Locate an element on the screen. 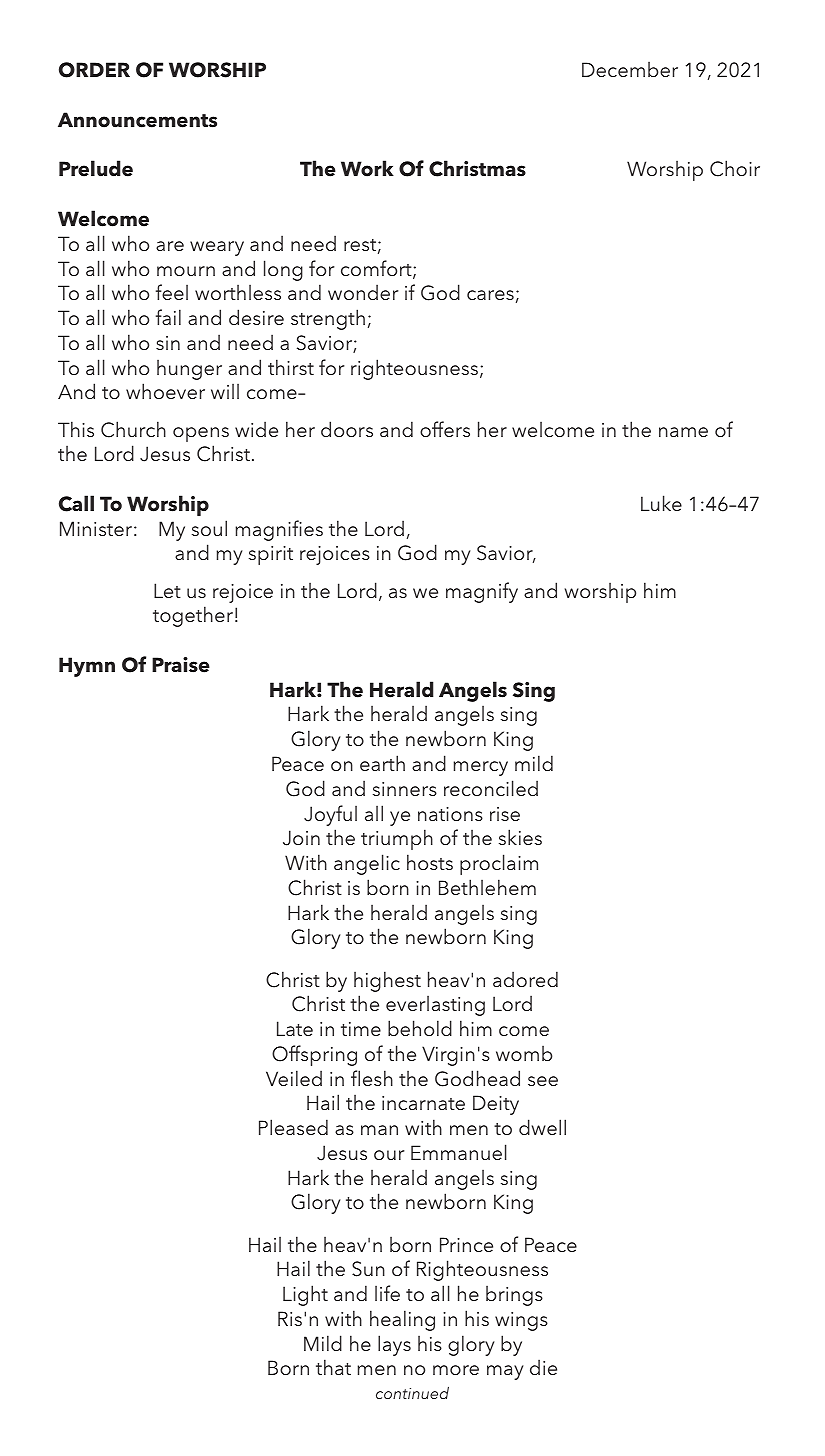 The image size is (825, 1456). offers is located at coordinates (445, 429).
